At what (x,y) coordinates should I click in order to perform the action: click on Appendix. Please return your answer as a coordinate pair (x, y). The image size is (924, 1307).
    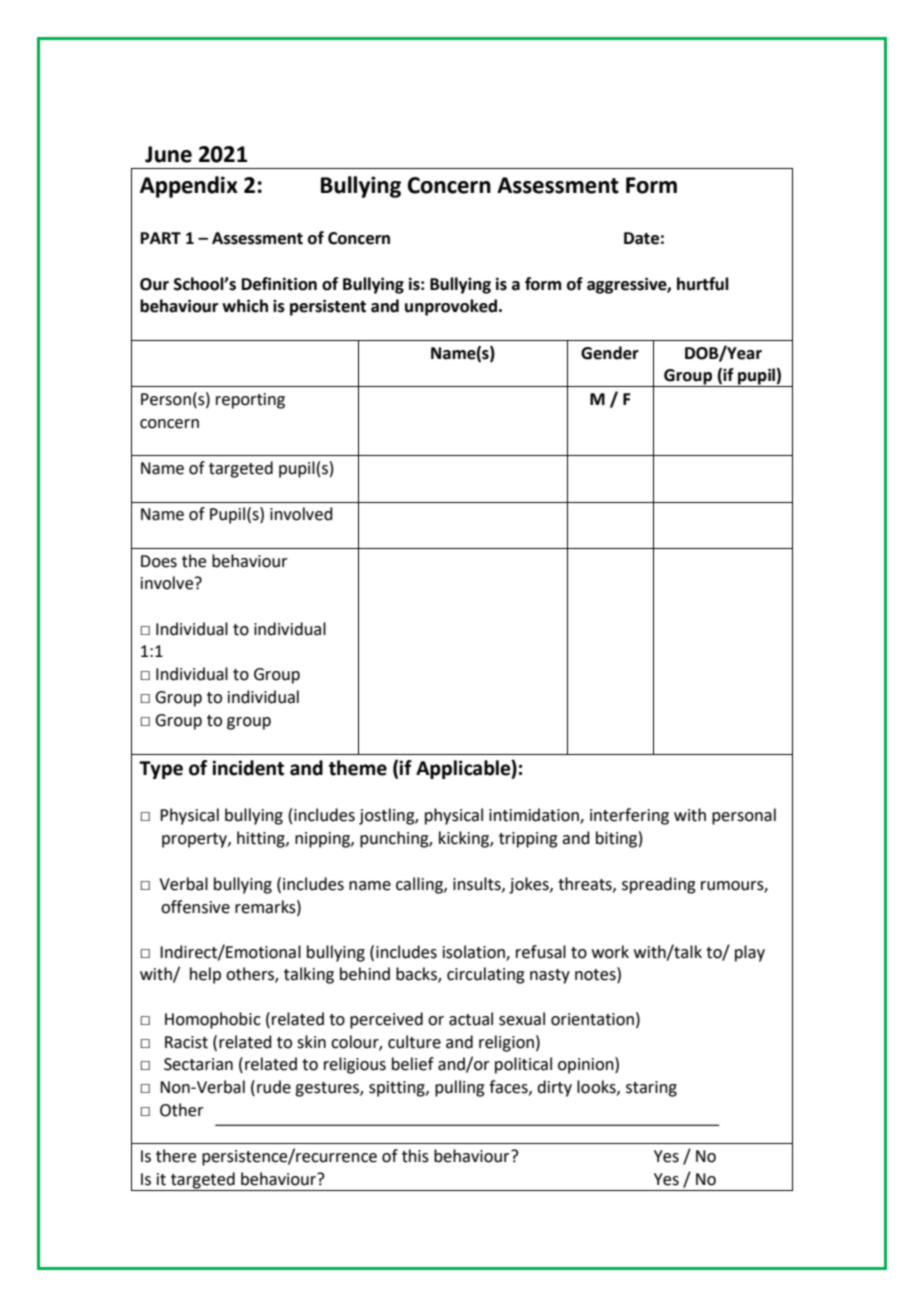
    Looking at the image, I should click on (189, 187).
